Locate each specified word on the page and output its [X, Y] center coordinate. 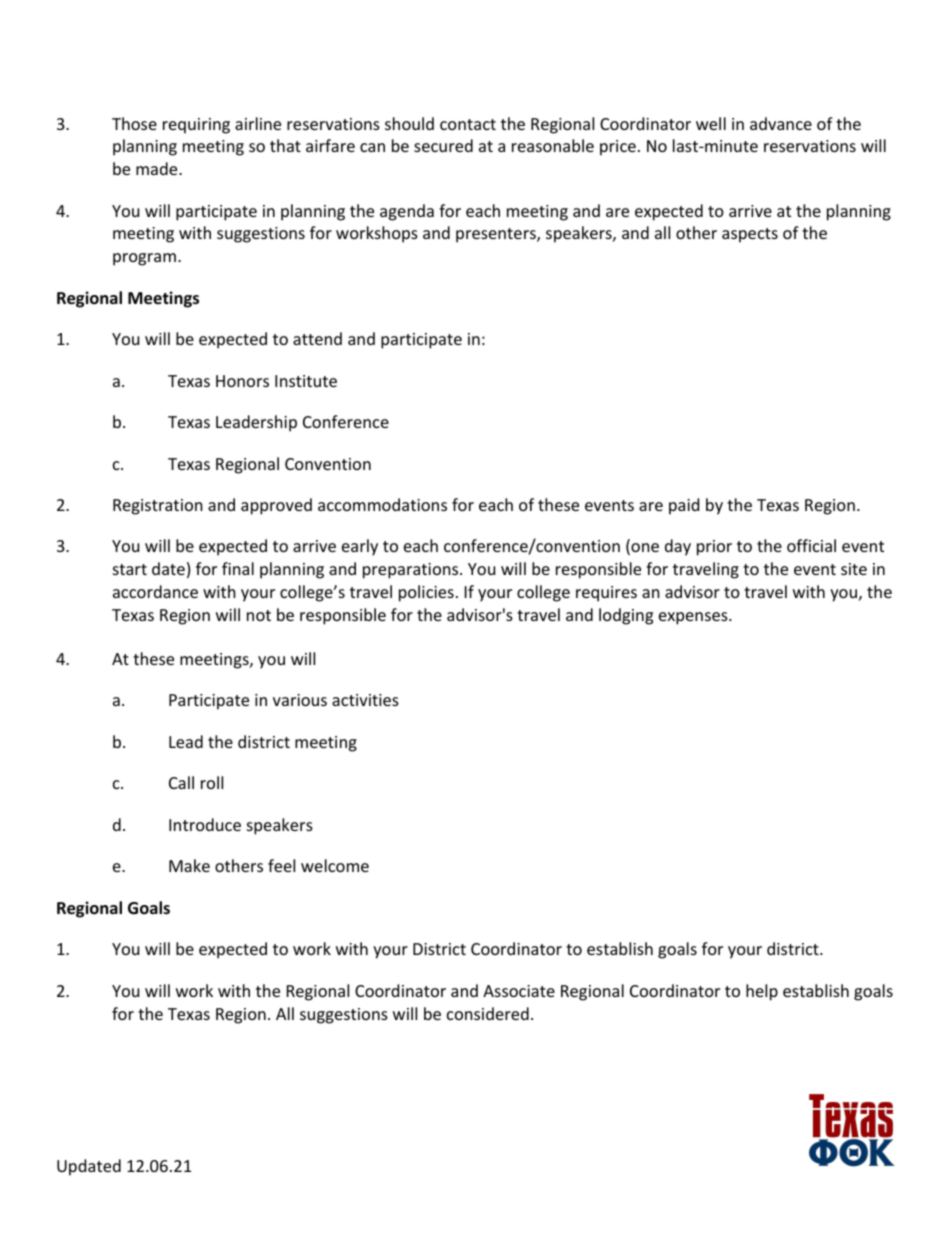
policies [426, 593]
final [238, 568]
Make [189, 865]
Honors [242, 381]
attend [317, 338]
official [811, 545]
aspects [750, 235]
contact [468, 124]
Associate [519, 991]
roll [212, 782]
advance [781, 123]
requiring [196, 126]
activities [365, 700]
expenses [694, 618]
